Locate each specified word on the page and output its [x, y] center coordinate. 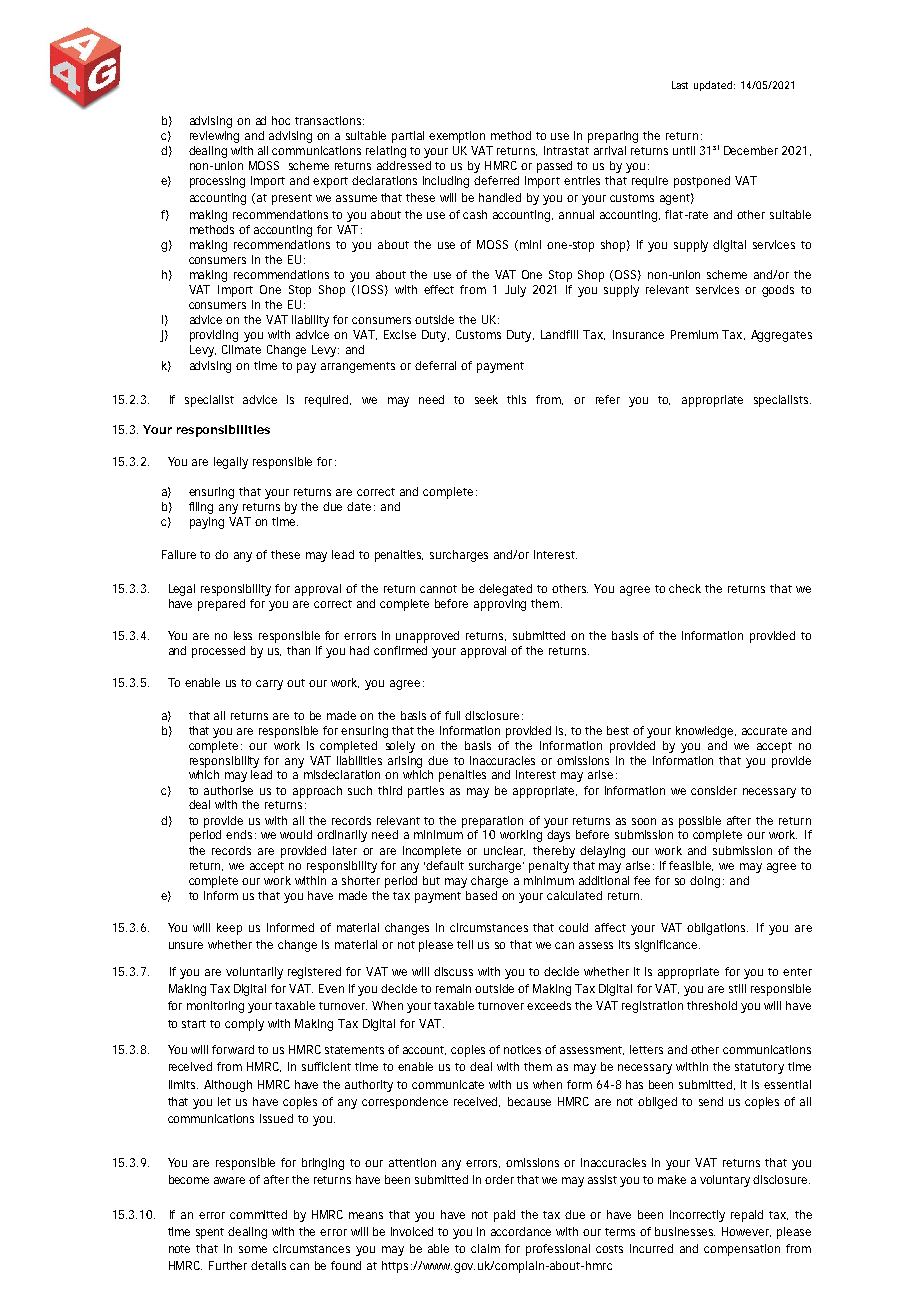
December [751, 150]
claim [485, 1248]
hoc [281, 120]
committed [258, 1214]
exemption [457, 137]
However [746, 1232]
